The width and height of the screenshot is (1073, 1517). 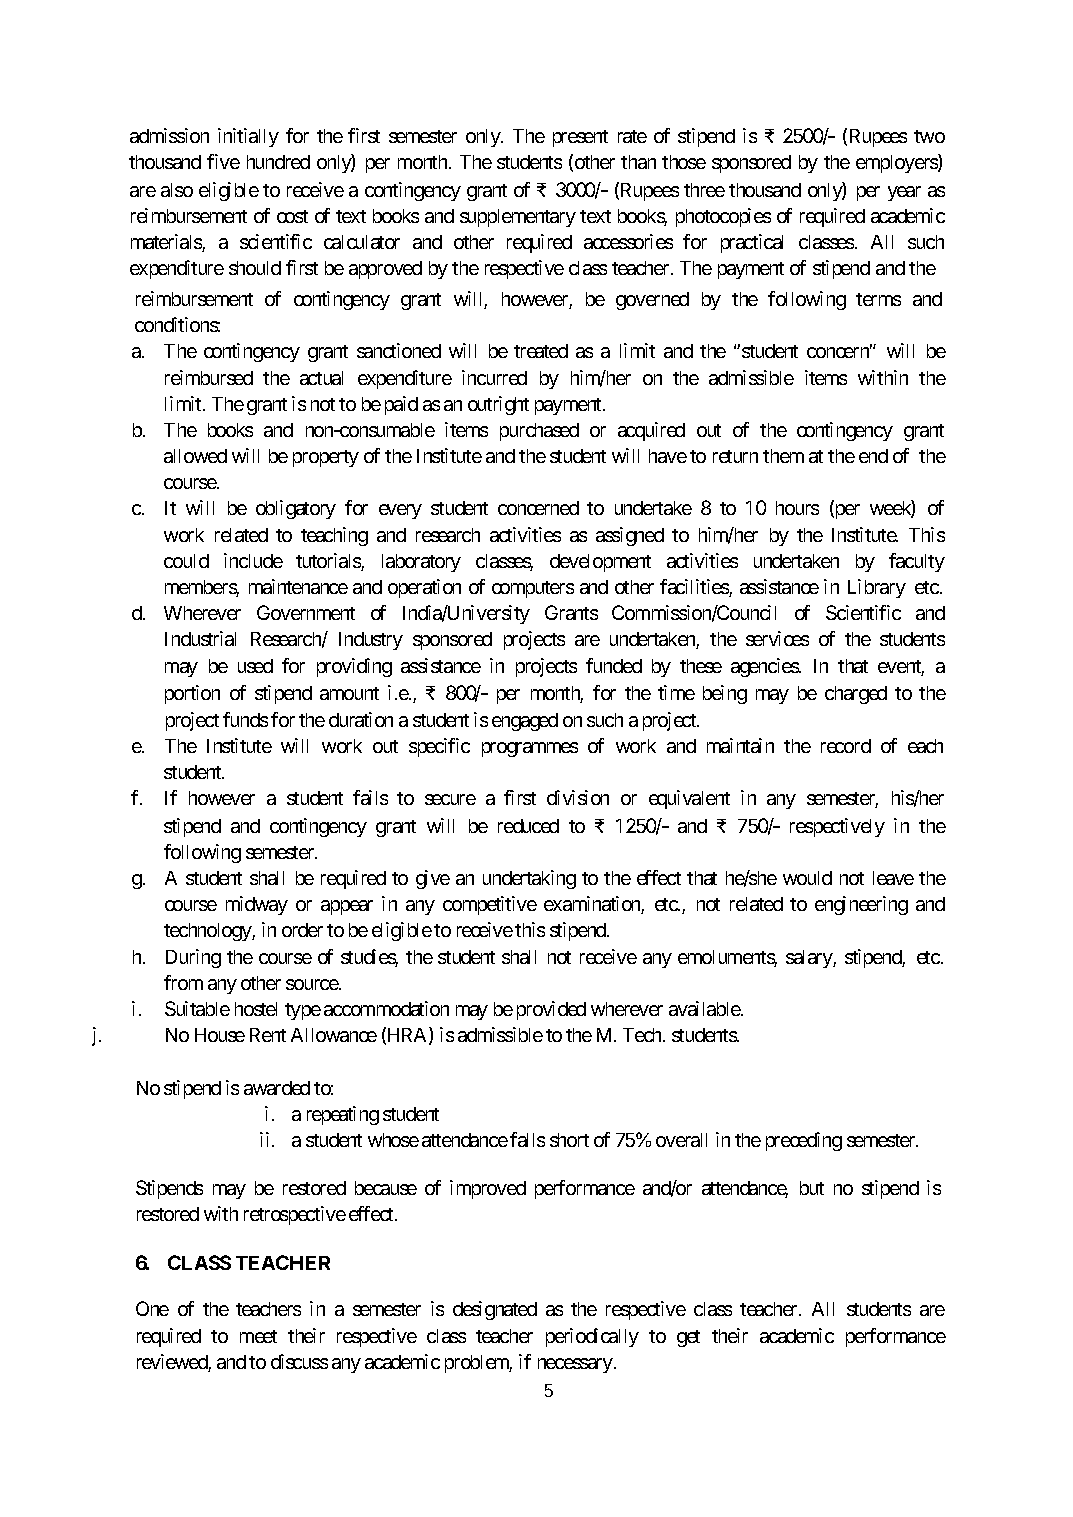 What do you see at coordinates (258, 1336) in the screenshot?
I see `meet` at bounding box center [258, 1336].
